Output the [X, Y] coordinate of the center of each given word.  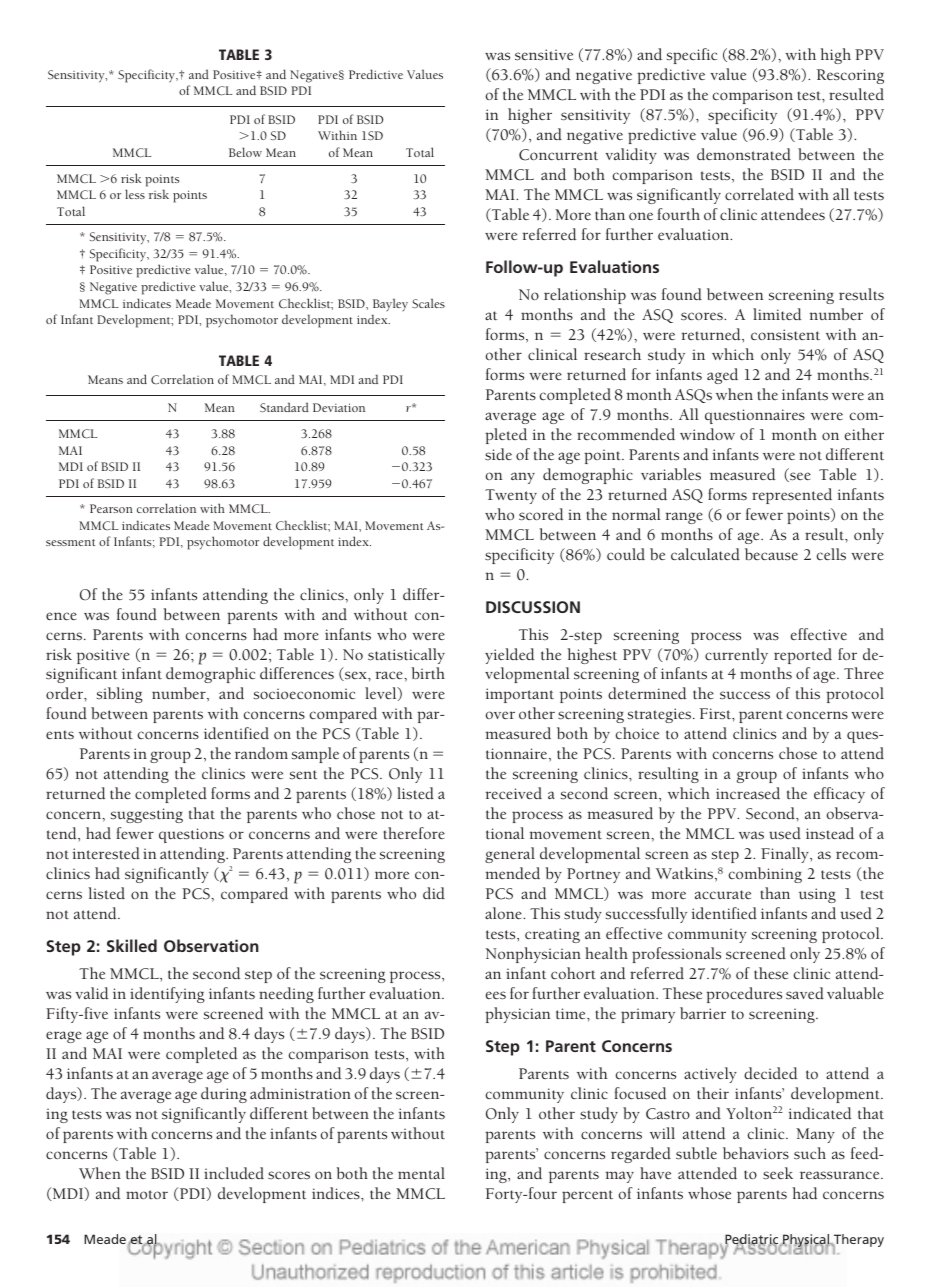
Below [245, 152]
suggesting [147, 815]
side [498, 454]
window [707, 434]
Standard [284, 407]
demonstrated [744, 154]
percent [587, 1196]
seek [778, 1173]
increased [748, 793]
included [234, 1173]
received [514, 793]
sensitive [544, 55]
